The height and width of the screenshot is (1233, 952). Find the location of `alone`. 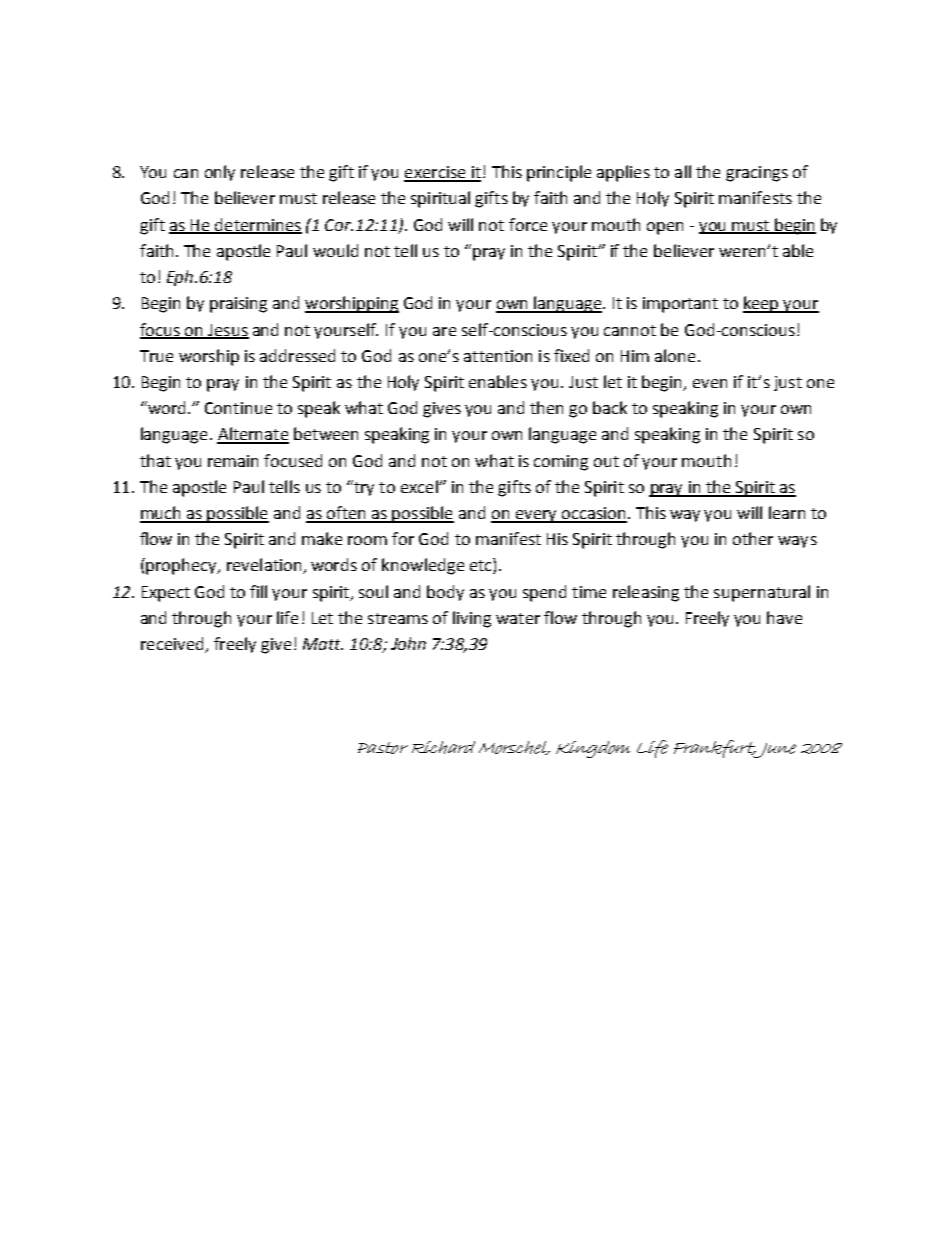

alone is located at coordinates (675, 355).
